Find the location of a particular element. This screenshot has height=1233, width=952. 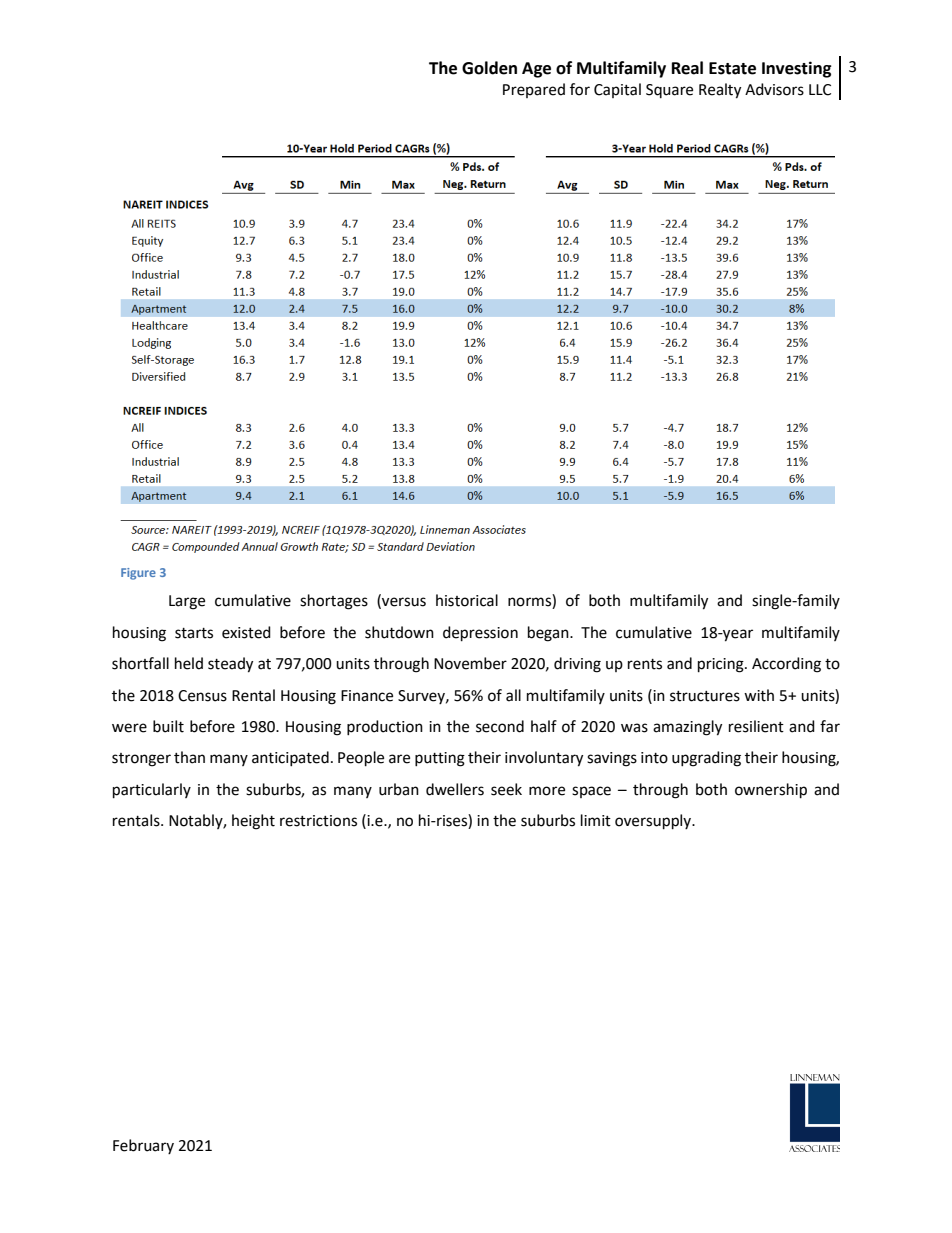

pricing is located at coordinates (722, 665).
